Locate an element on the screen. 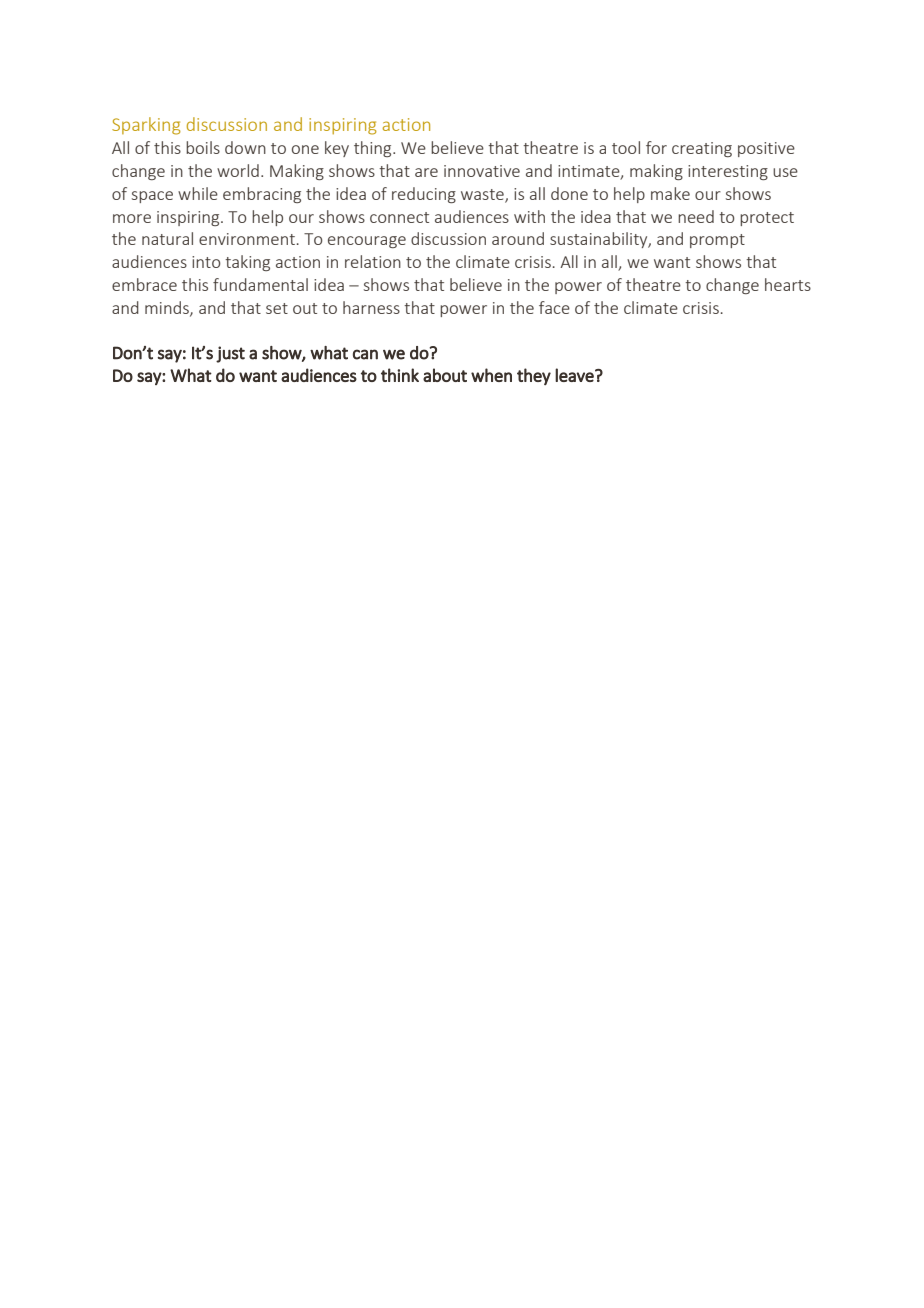 The image size is (924, 1308). prompt is located at coordinates (717, 241).
